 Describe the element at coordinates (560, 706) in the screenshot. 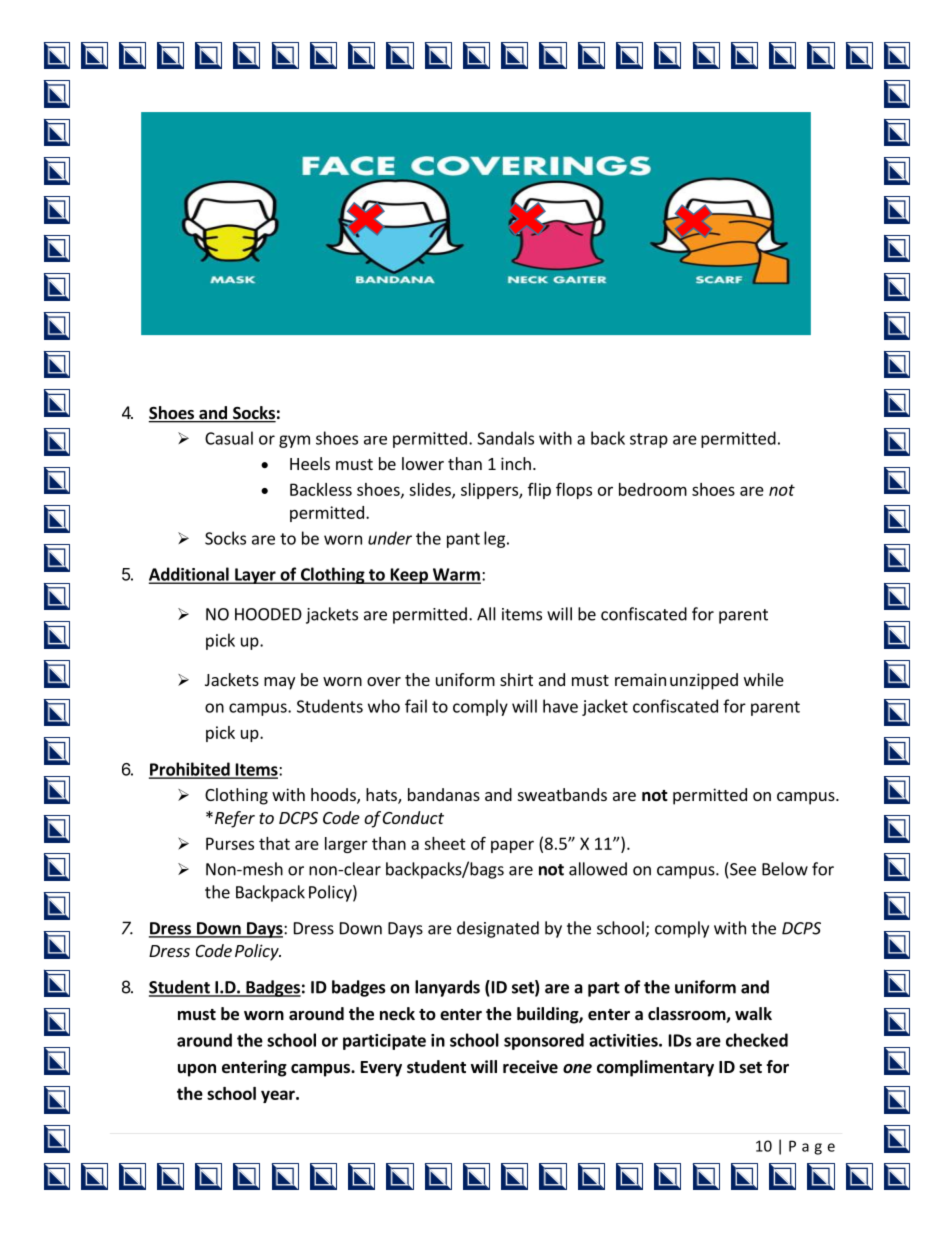

I see `have` at that location.
